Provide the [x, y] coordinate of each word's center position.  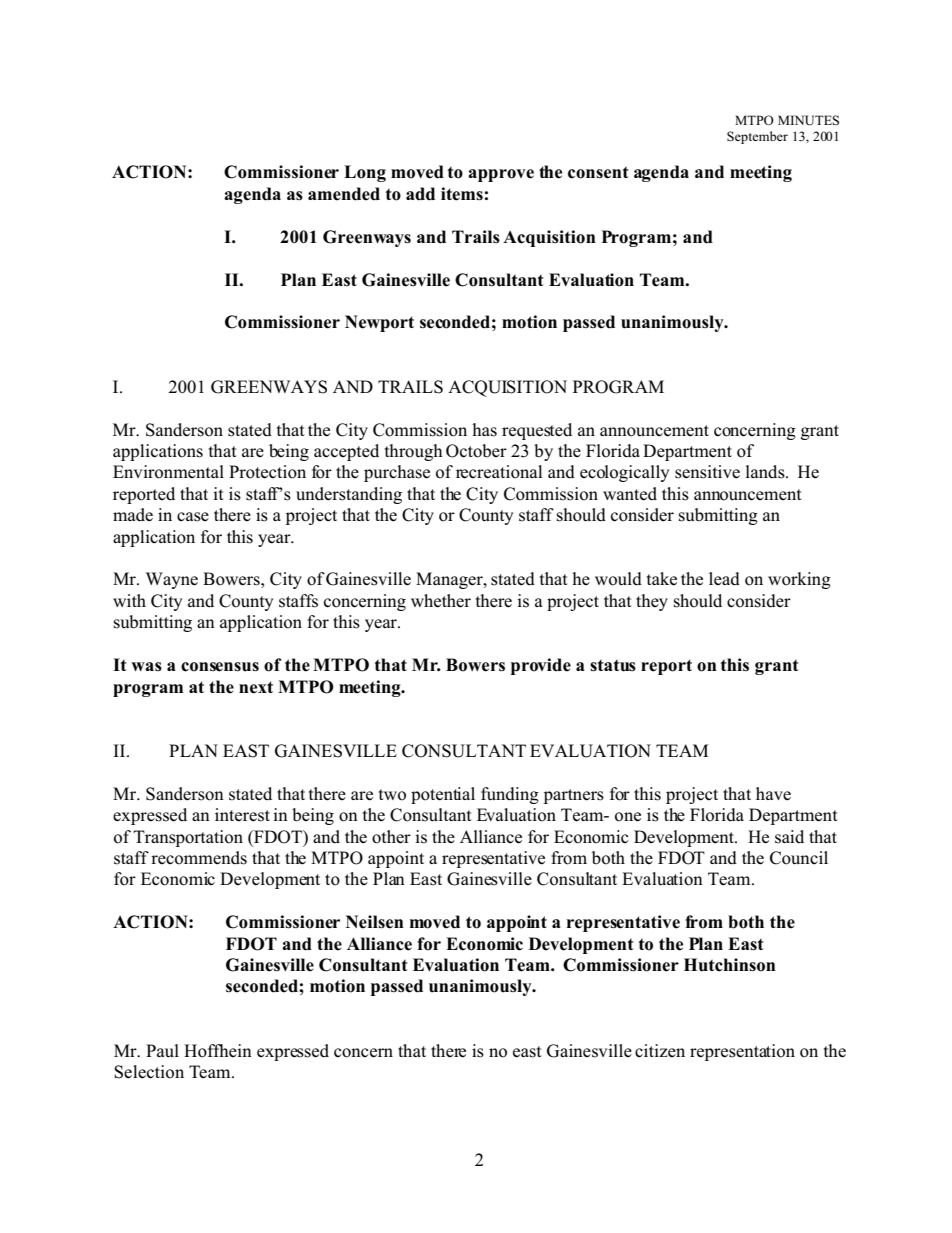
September [757, 137]
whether [441, 601]
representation [742, 1052]
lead [724, 579]
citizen [660, 1051]
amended [344, 194]
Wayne [172, 580]
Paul [162, 1050]
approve [501, 175]
